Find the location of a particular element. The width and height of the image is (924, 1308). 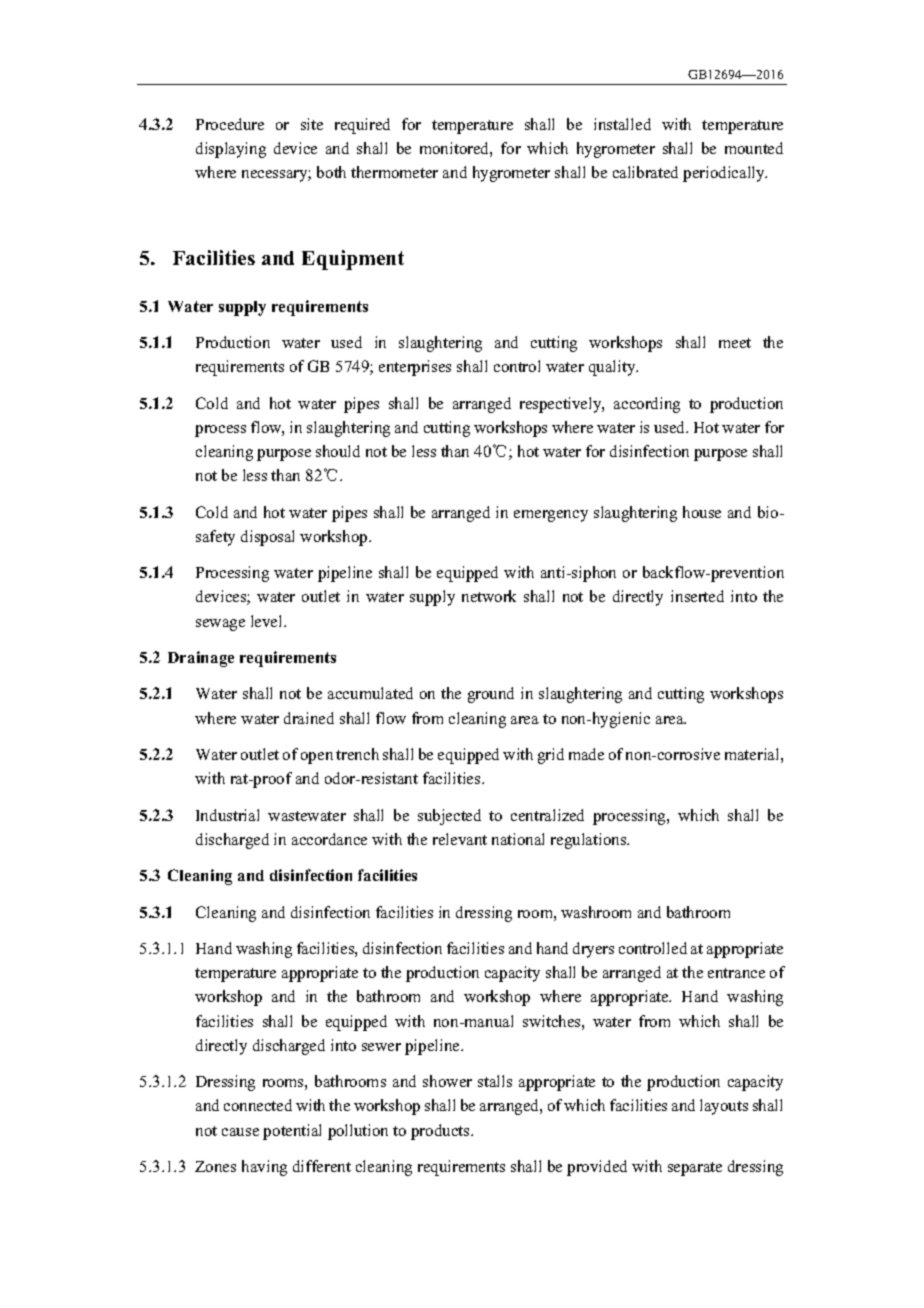

house is located at coordinates (702, 512).
